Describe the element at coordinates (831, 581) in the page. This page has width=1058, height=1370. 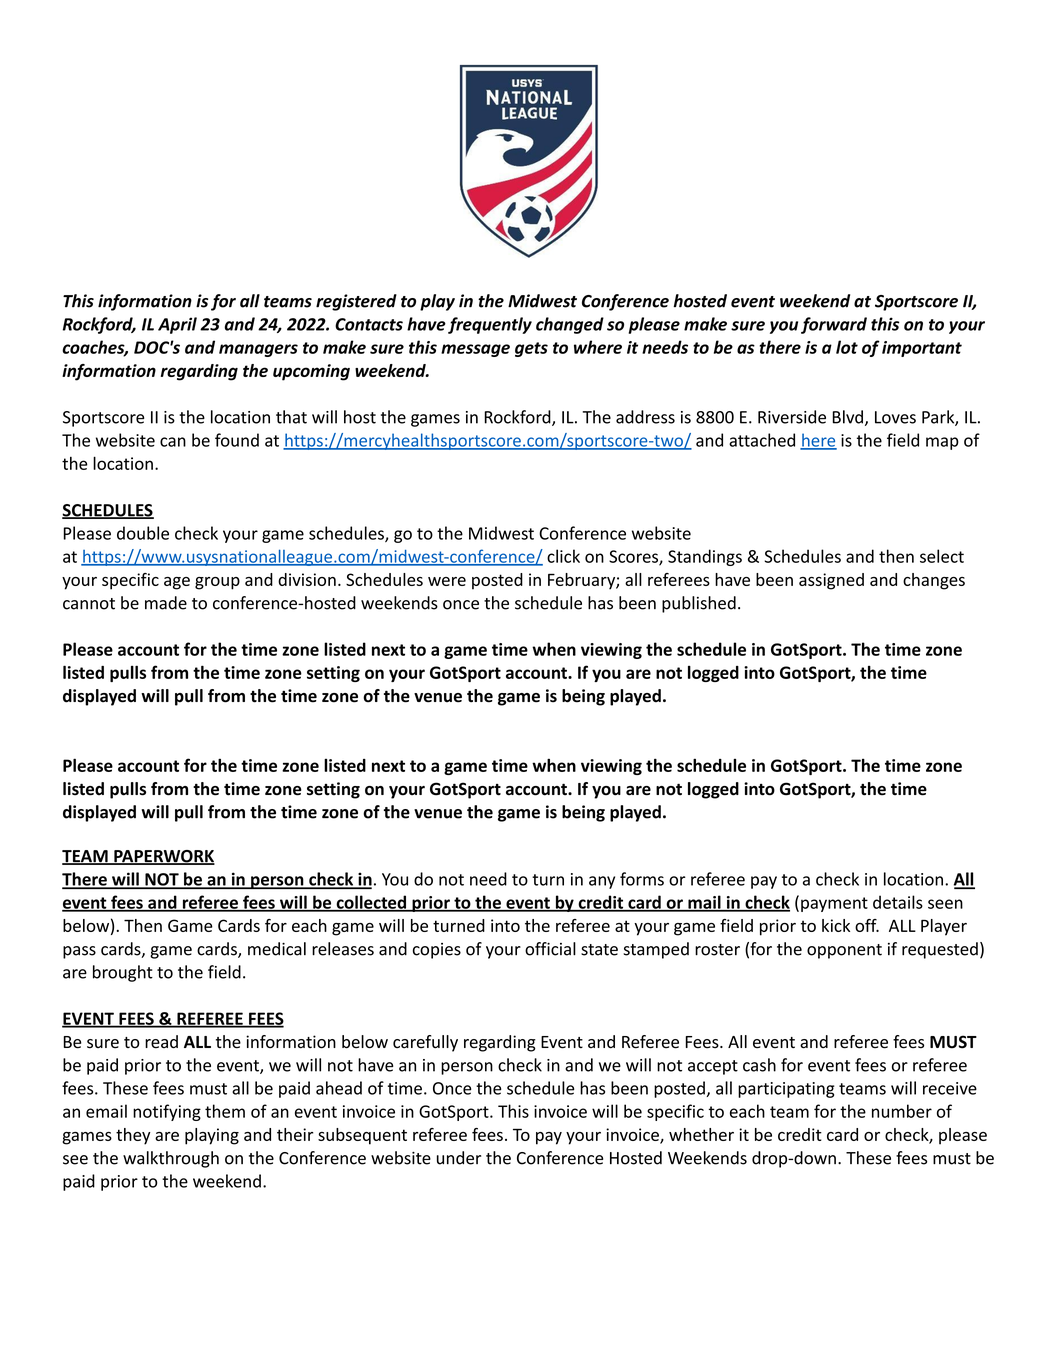
I see `assigned` at that location.
